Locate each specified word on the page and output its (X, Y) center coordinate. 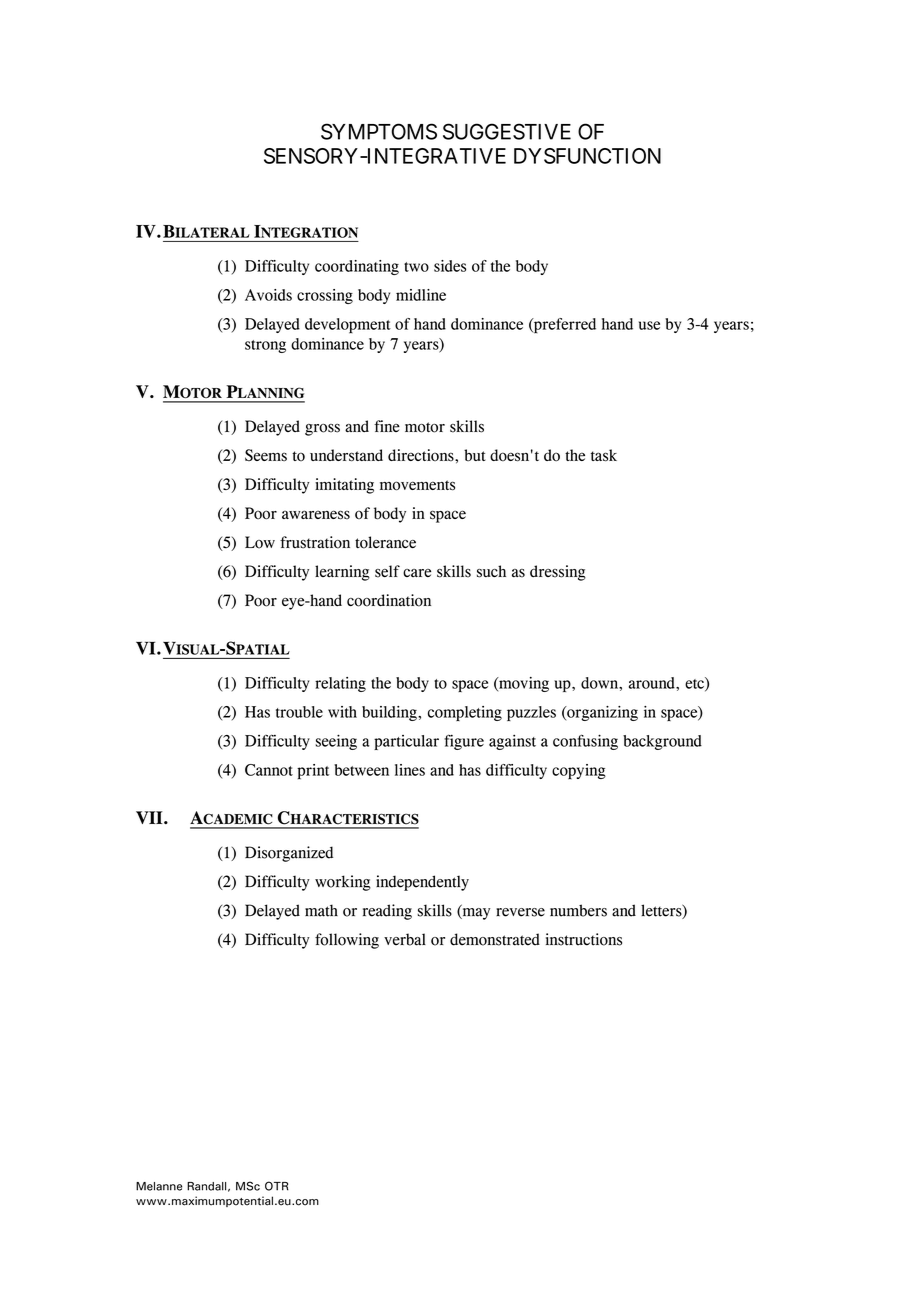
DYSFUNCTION (587, 156)
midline (421, 295)
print (313, 772)
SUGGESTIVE (507, 131)
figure (464, 742)
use (649, 325)
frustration (315, 542)
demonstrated (495, 939)
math (321, 910)
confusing (585, 742)
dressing (558, 573)
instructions (584, 939)
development (348, 326)
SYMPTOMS (379, 131)
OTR (277, 1186)
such (491, 571)
